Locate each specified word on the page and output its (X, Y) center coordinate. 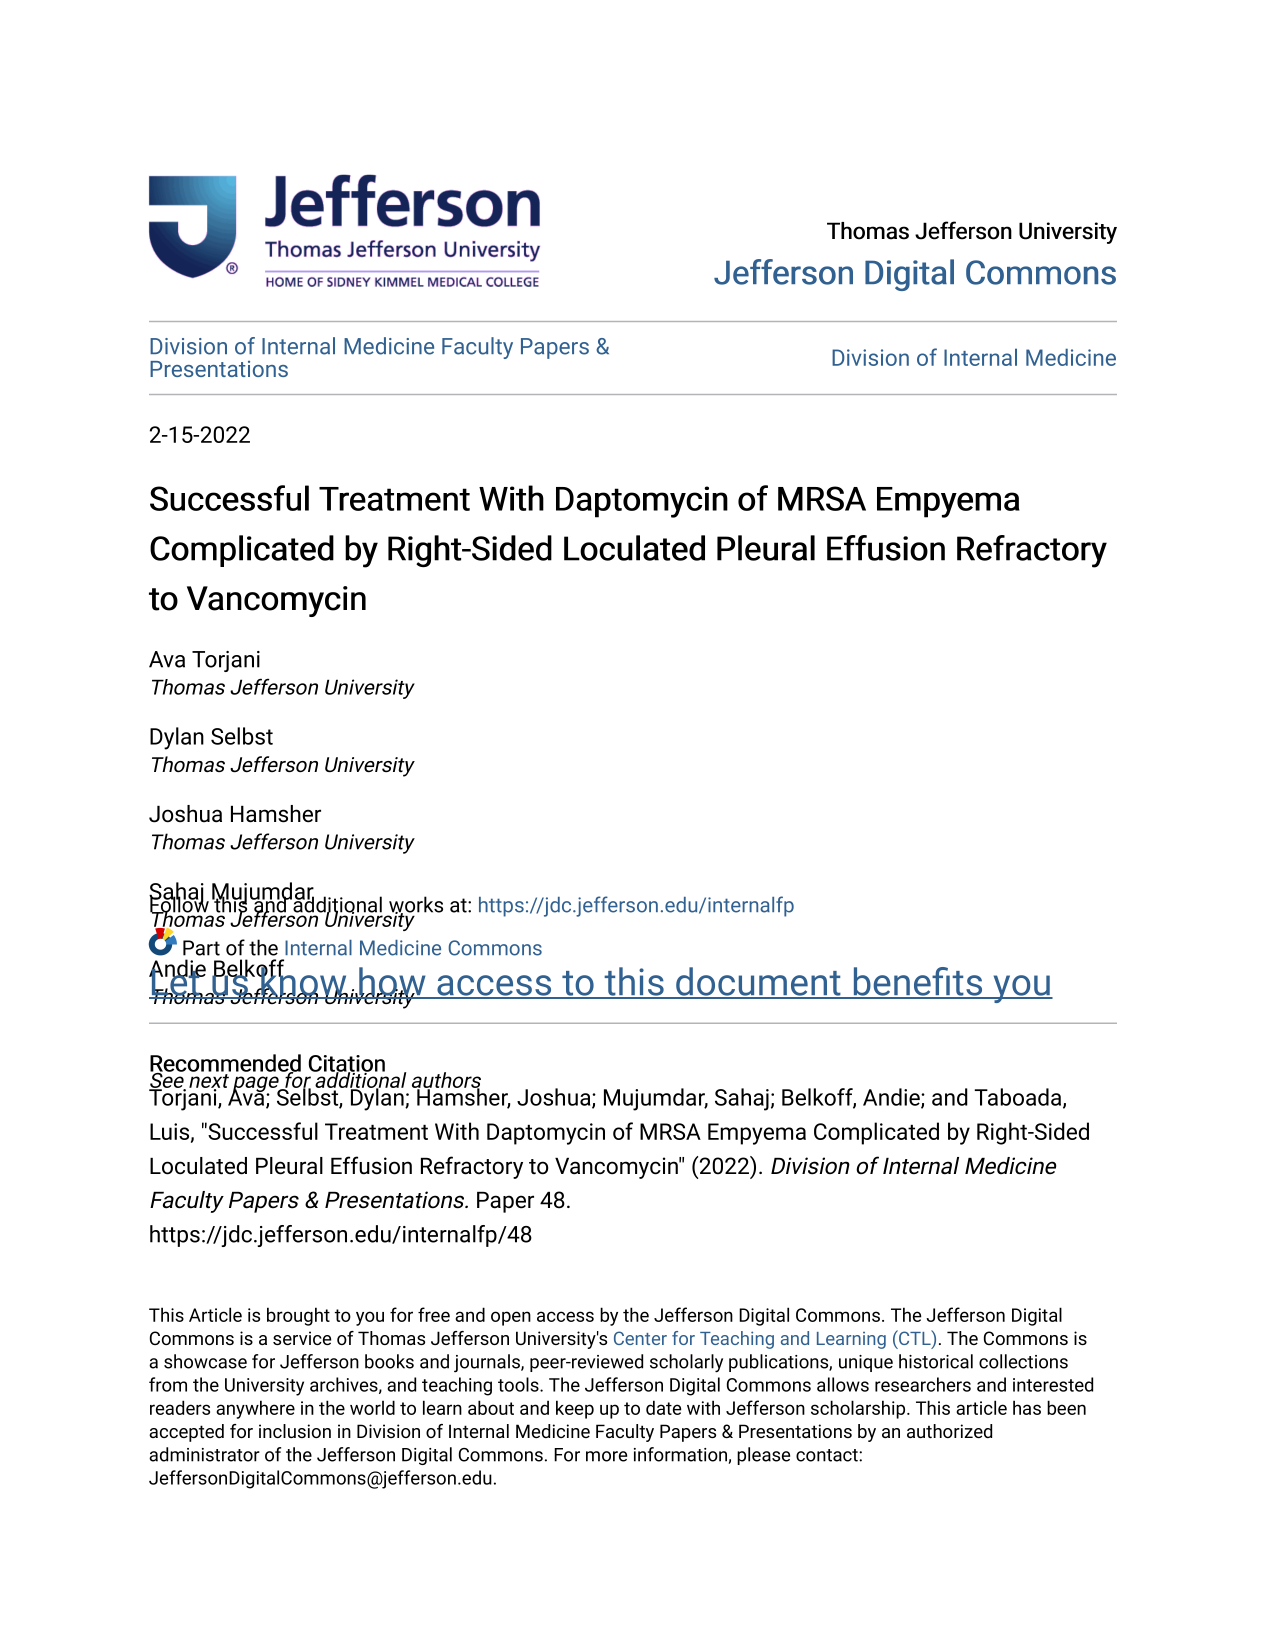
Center (640, 1338)
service (302, 1338)
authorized (949, 1431)
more (606, 1456)
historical (936, 1361)
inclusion (295, 1431)
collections (1023, 1361)
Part (201, 948)
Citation (347, 1064)
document (758, 982)
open (511, 1318)
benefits (918, 982)
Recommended (225, 1064)
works (416, 905)
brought (298, 1316)
